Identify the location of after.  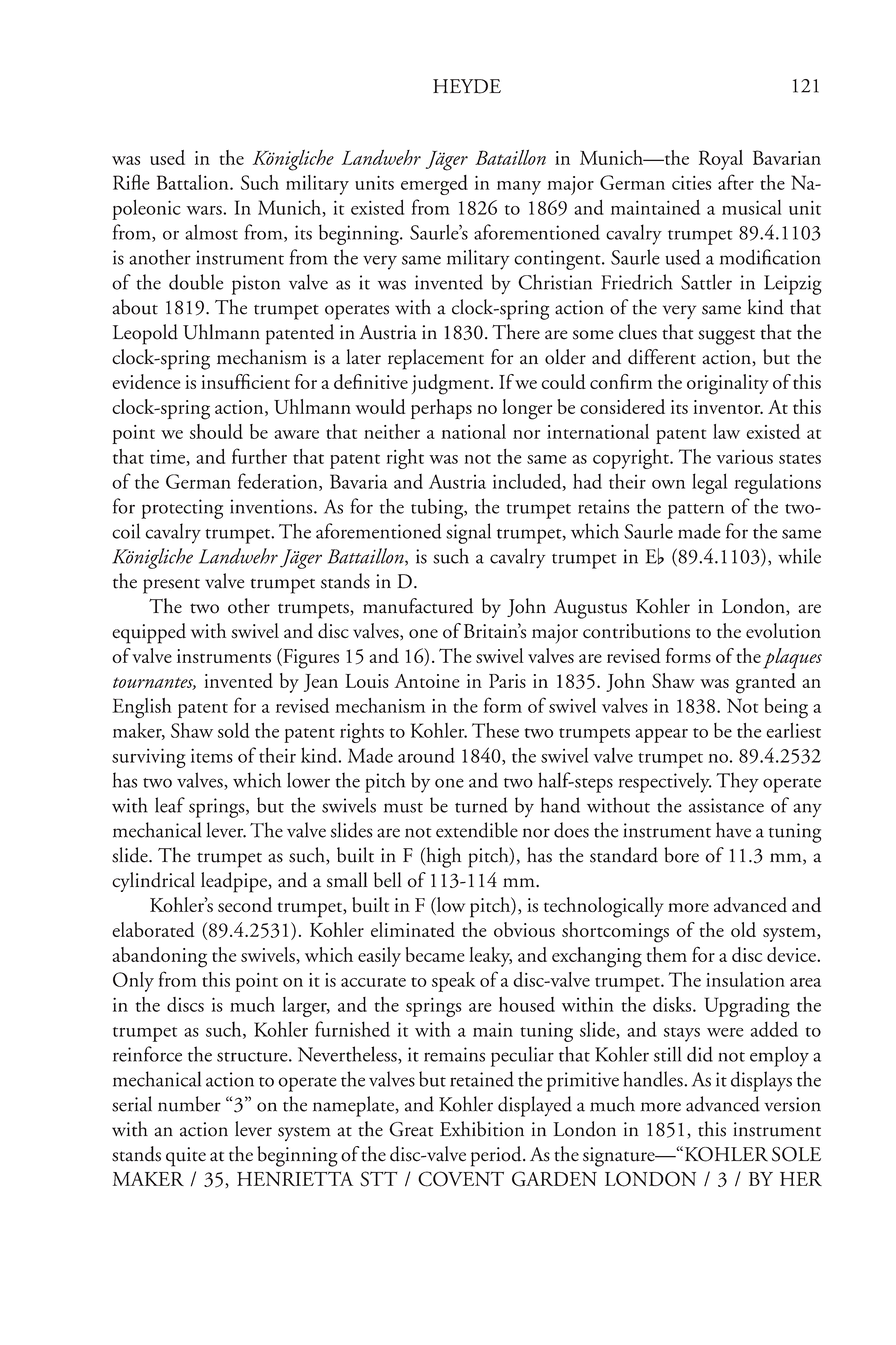
(736, 182).
